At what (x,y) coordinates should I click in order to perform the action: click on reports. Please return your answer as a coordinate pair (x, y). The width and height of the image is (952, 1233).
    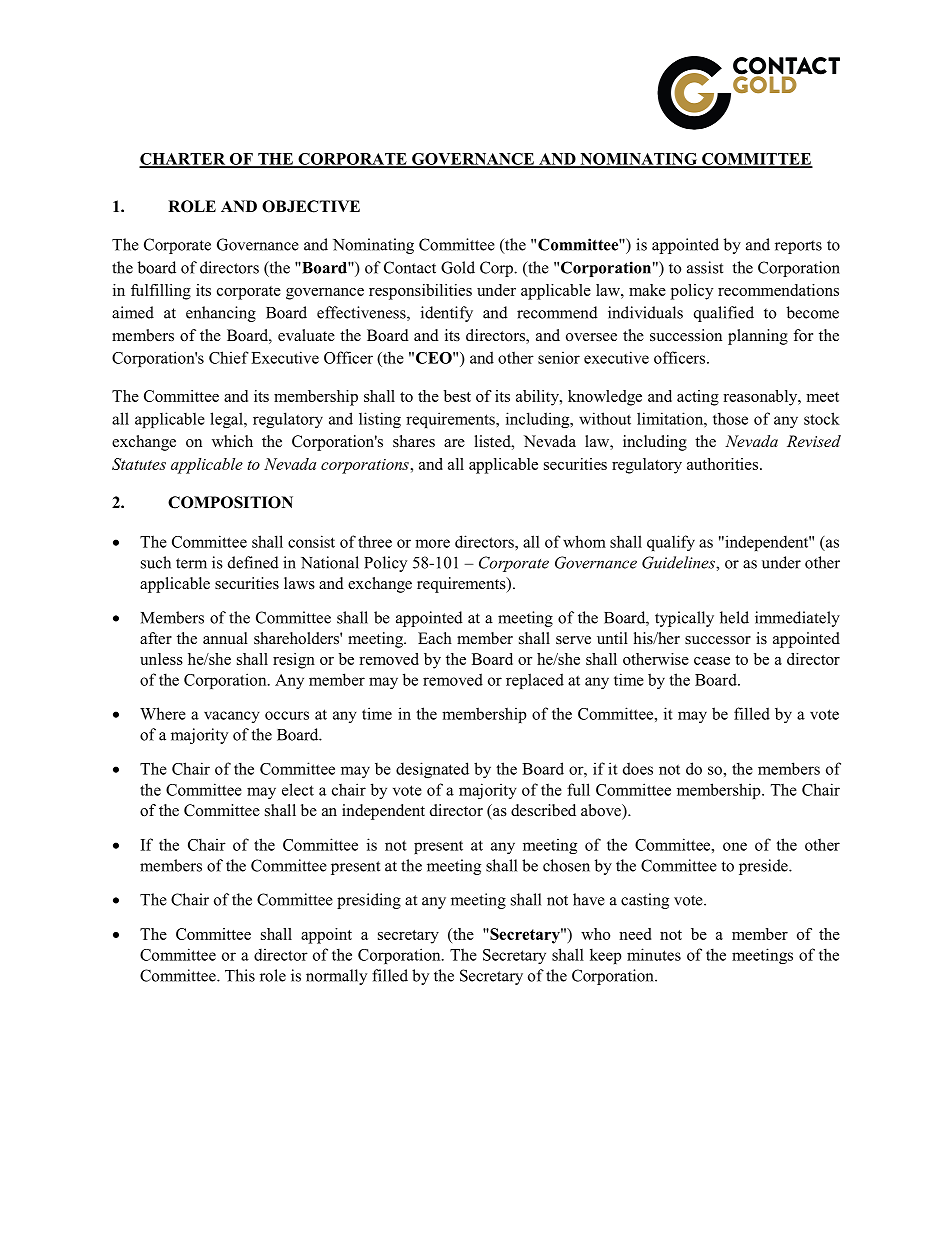
    Looking at the image, I should click on (798, 247).
